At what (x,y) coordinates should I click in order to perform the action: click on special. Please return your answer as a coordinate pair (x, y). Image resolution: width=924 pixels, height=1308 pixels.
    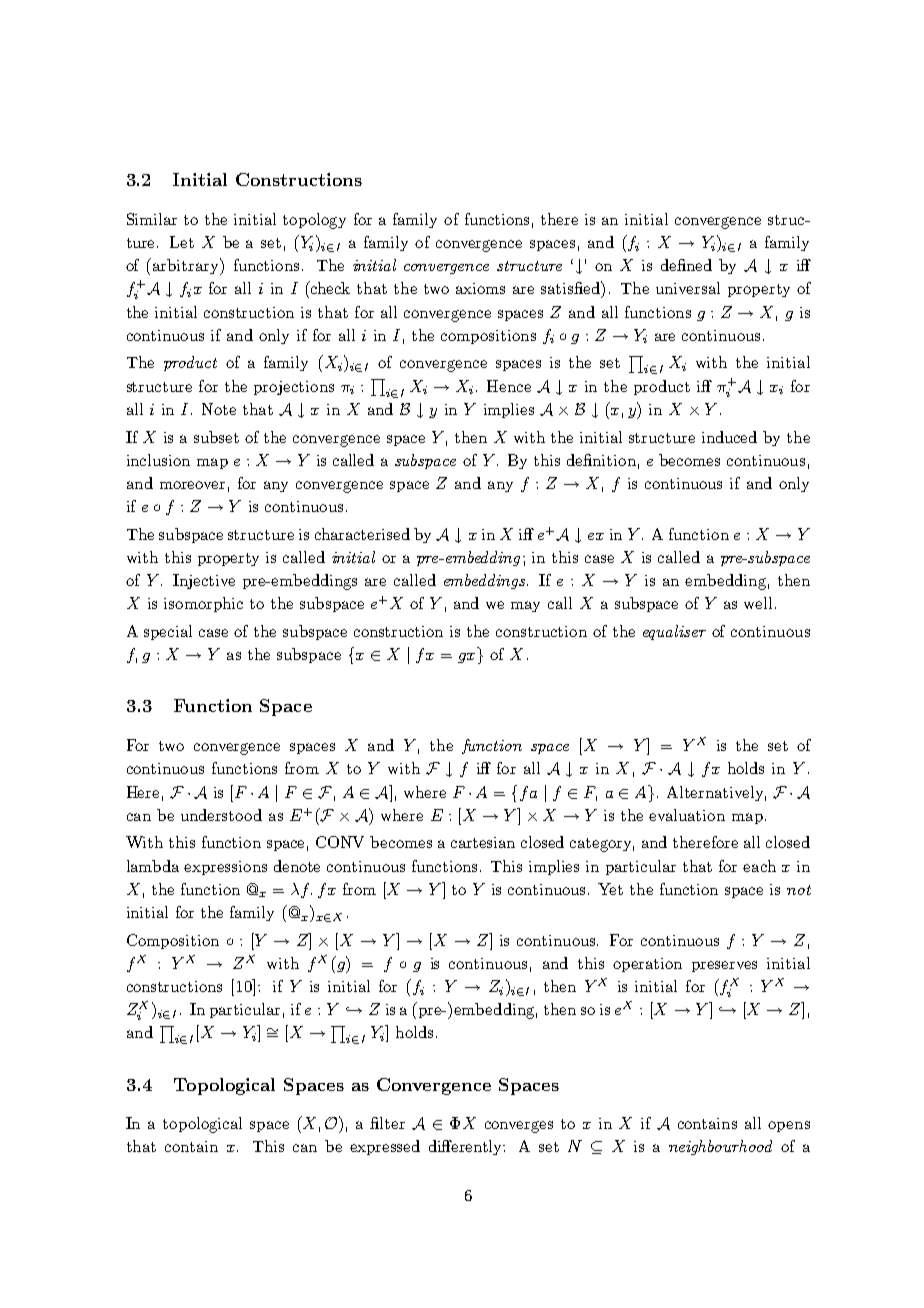
    Looking at the image, I should click on (168, 632).
